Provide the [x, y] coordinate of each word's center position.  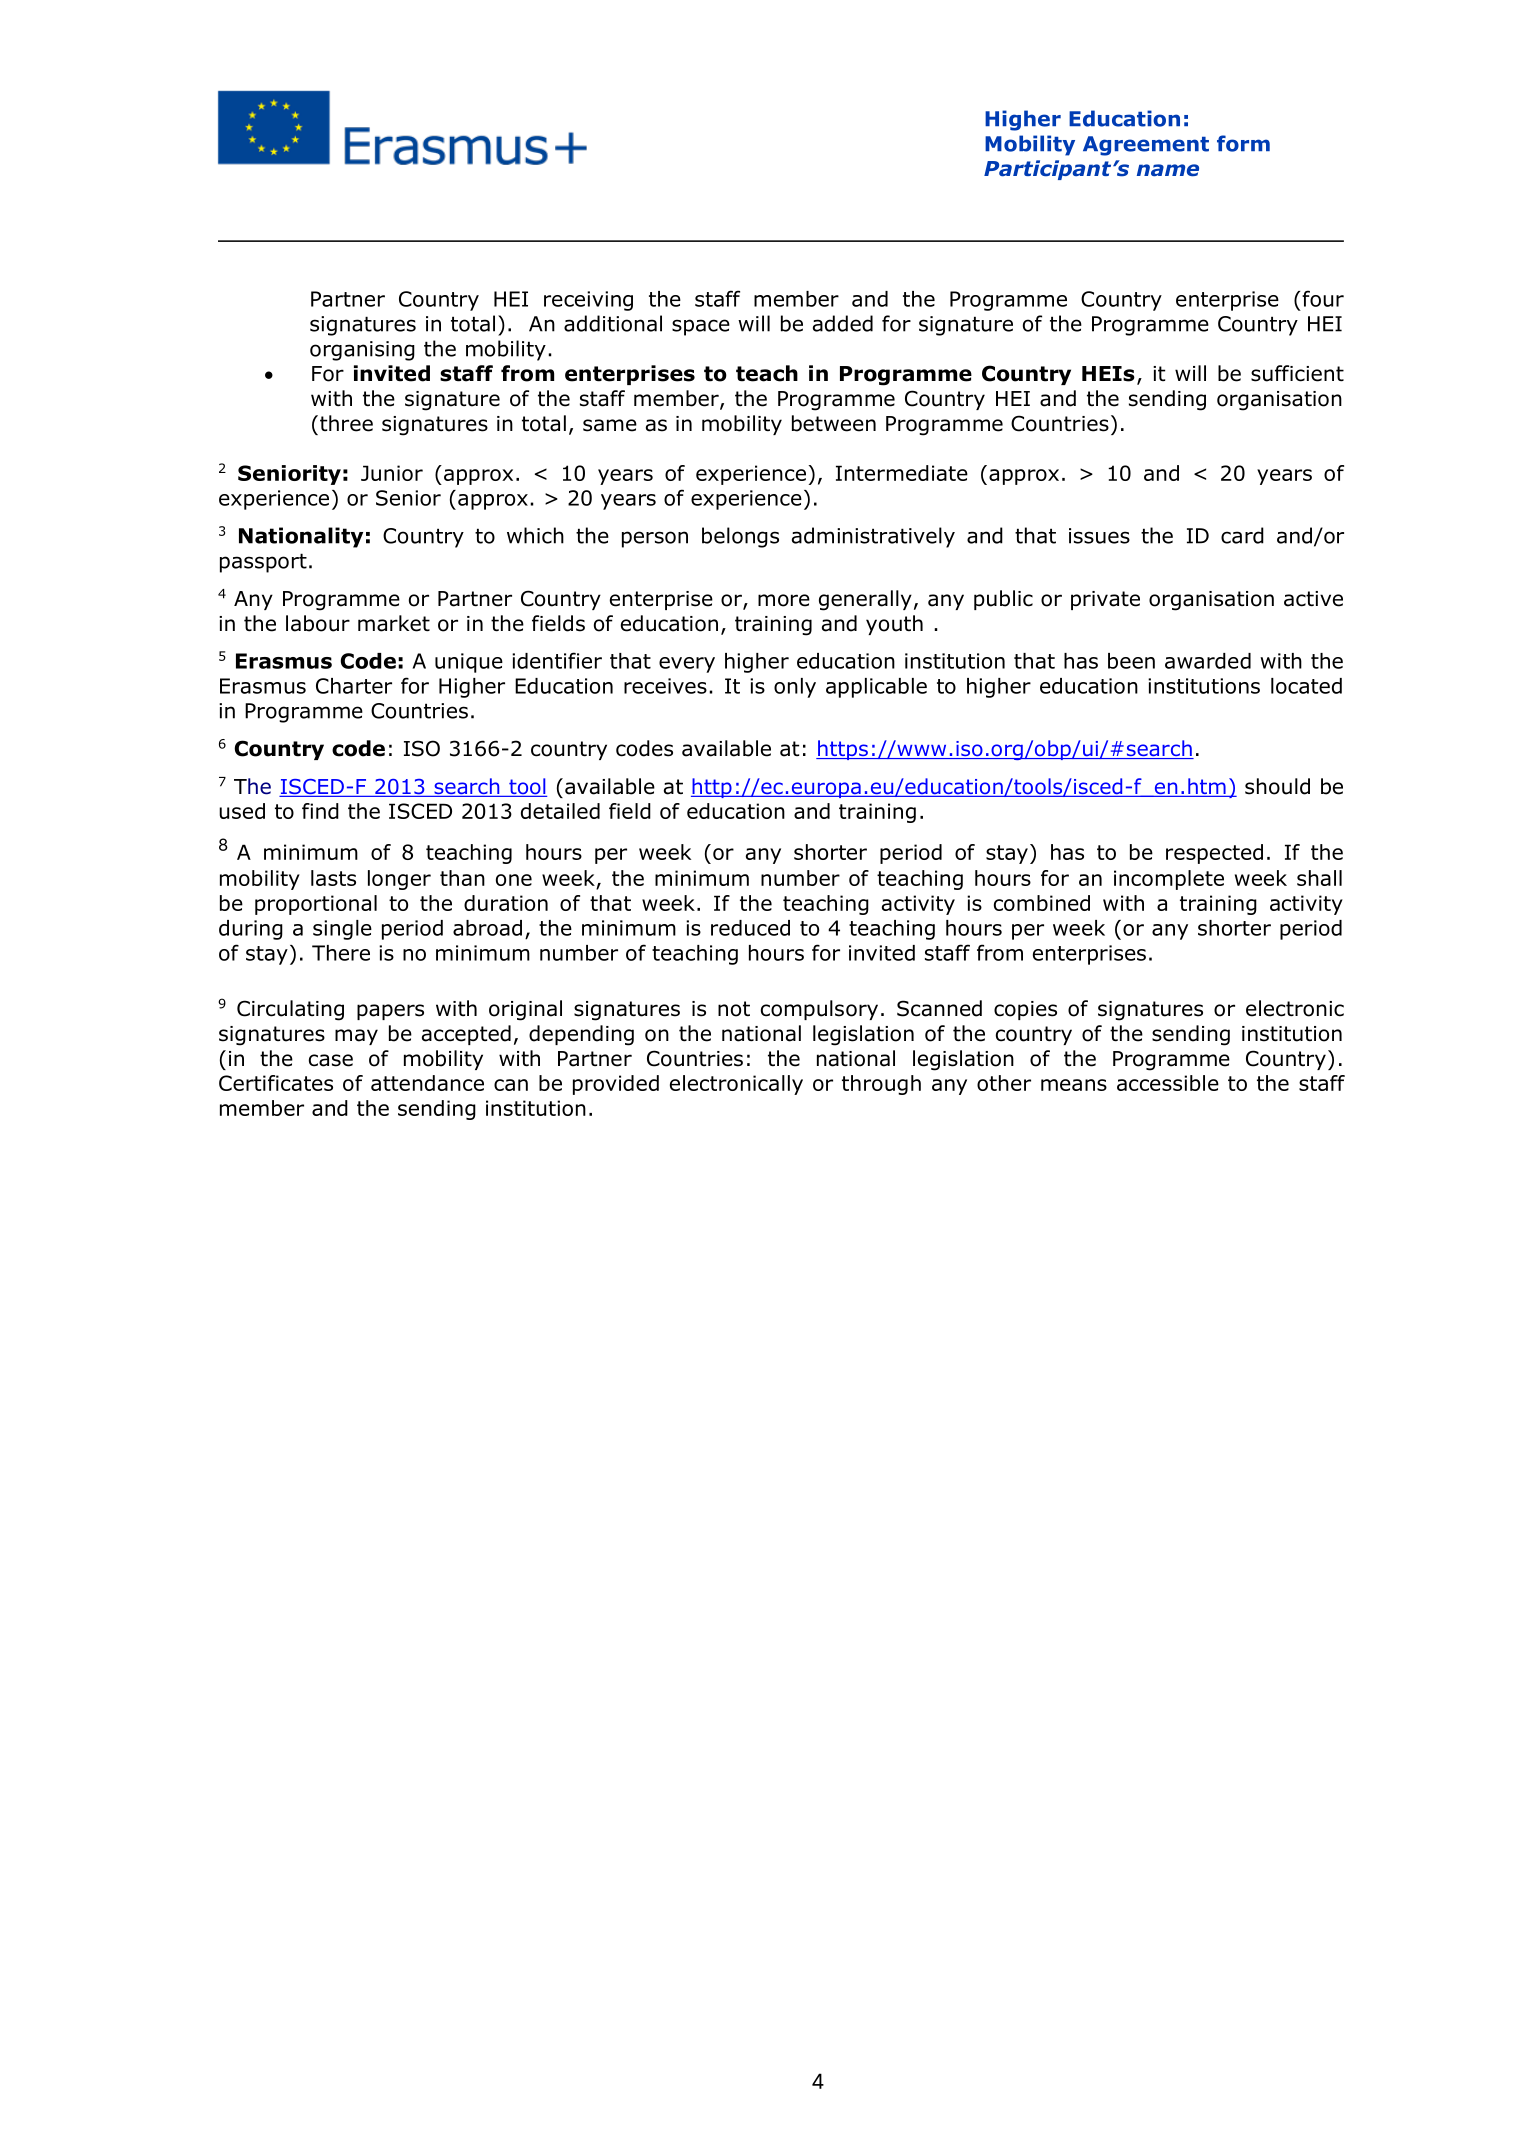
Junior [392, 473]
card [1242, 535]
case [331, 1060]
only [795, 688]
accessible [1168, 1083]
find [320, 811]
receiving [588, 301]
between [834, 423]
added [843, 323]
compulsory [819, 1010]
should [1277, 786]
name [1168, 170]
